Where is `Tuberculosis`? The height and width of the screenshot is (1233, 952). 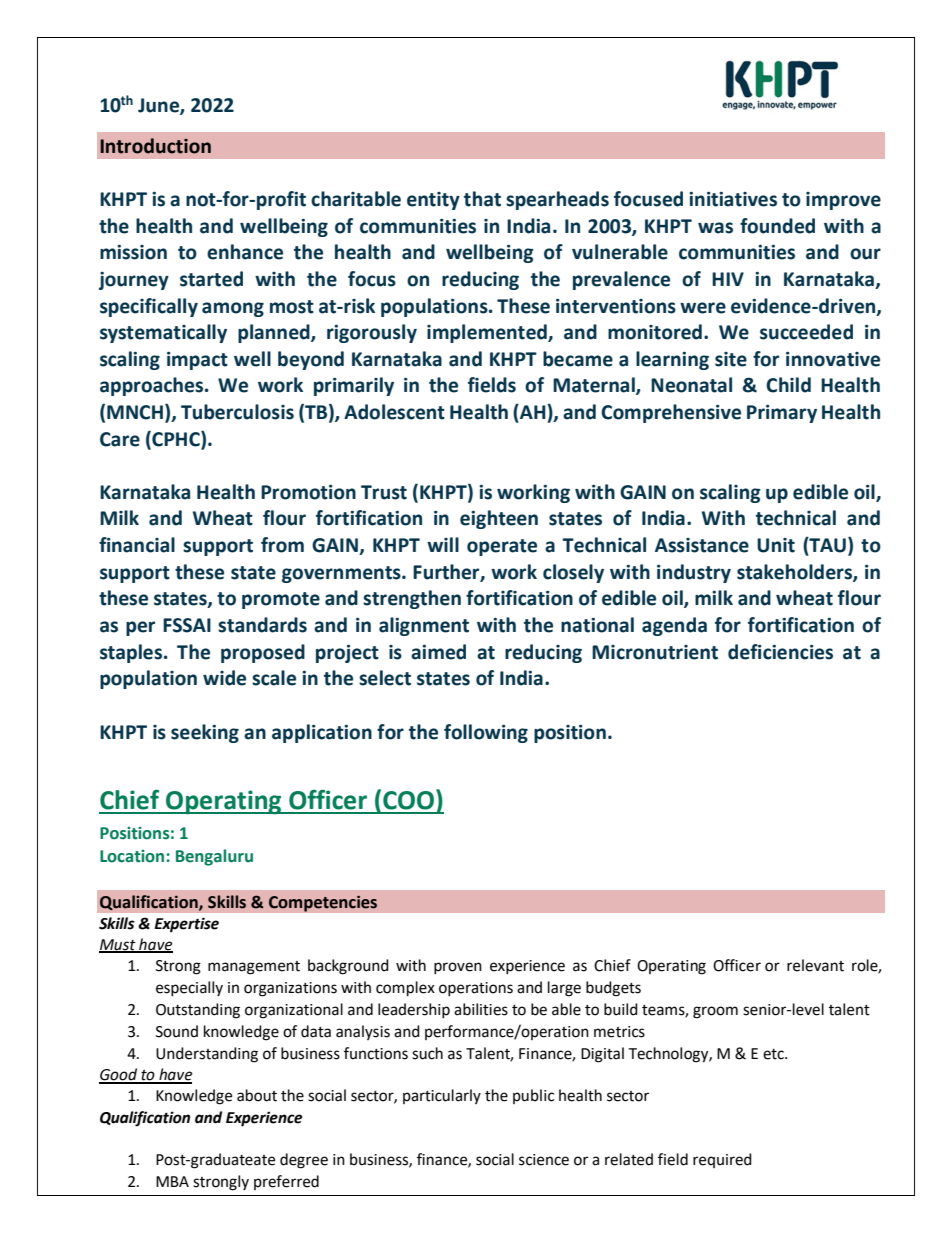 Tuberculosis is located at coordinates (237, 412).
